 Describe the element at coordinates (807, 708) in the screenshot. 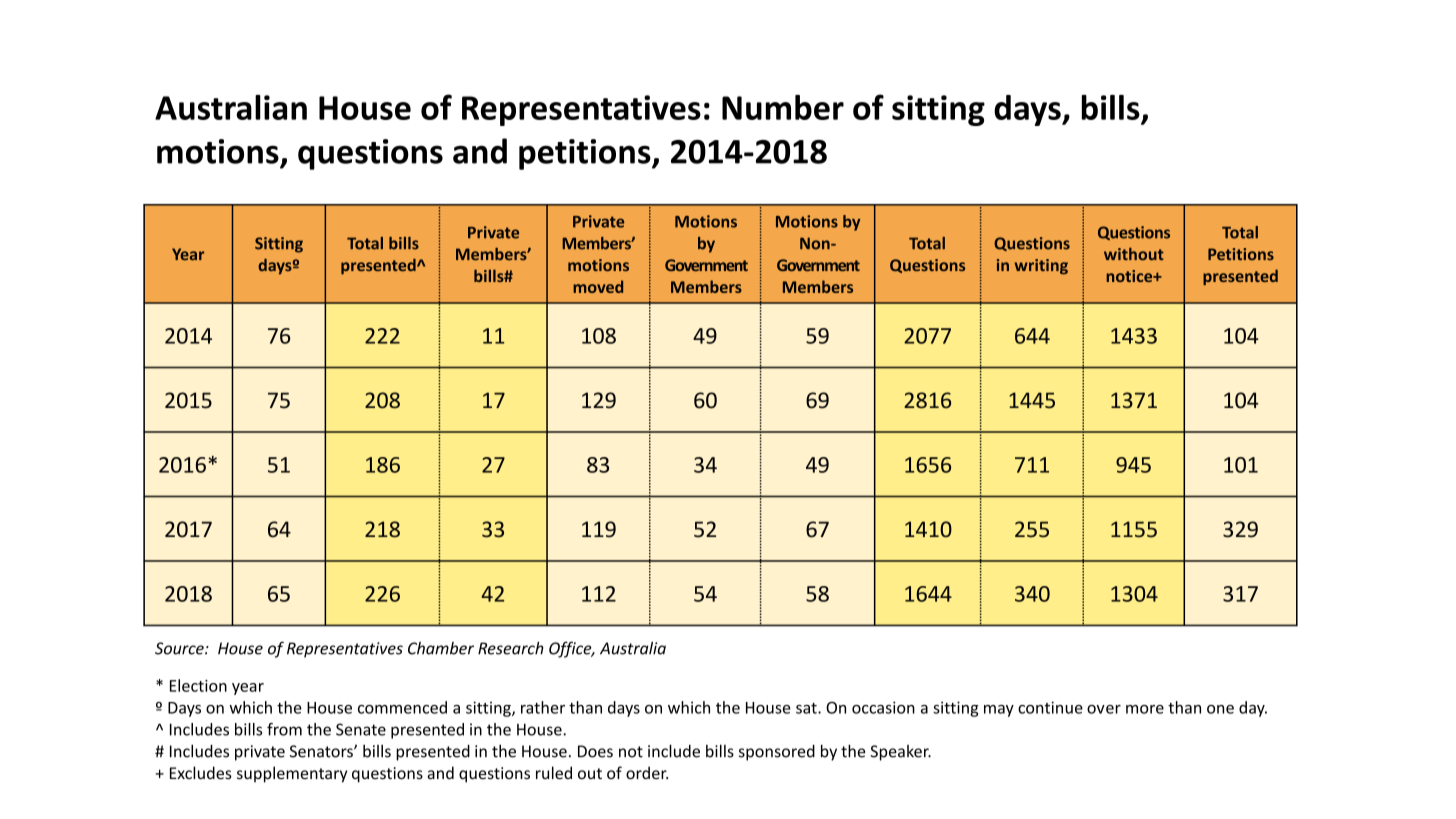

I see `sat` at that location.
